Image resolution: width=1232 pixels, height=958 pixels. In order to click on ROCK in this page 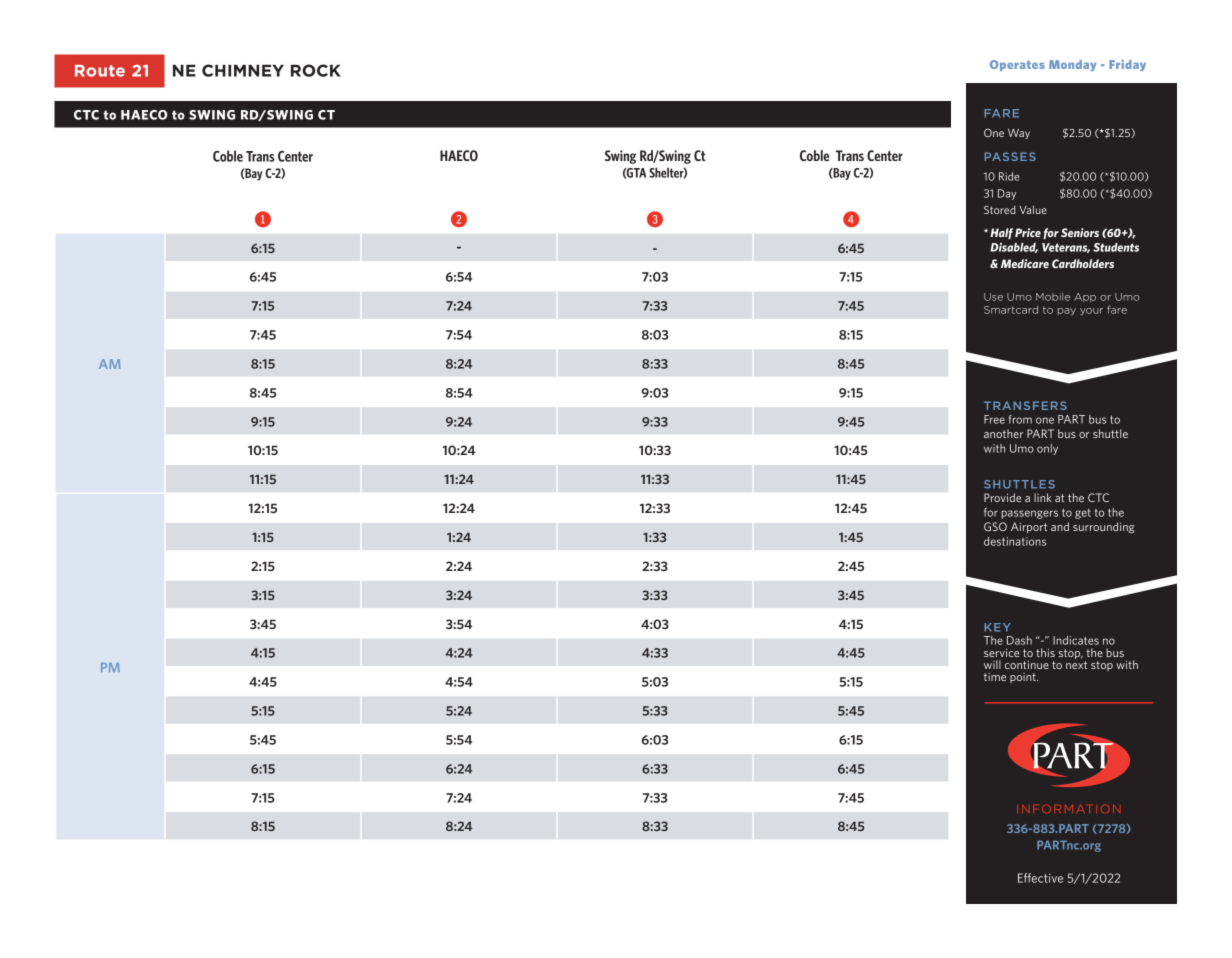, I will do `click(316, 70)`.
